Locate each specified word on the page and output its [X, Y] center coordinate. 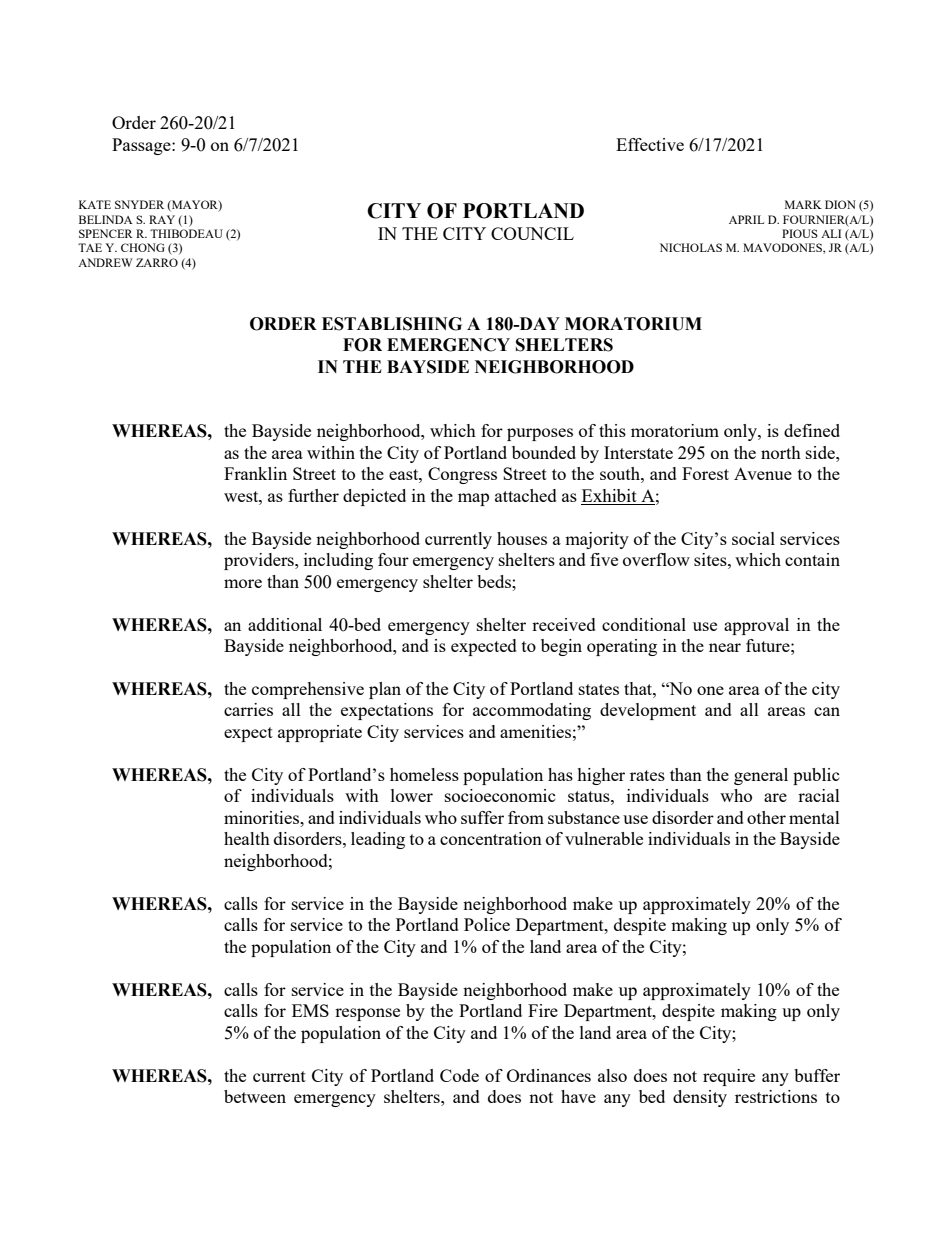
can [827, 711]
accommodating [532, 711]
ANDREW [105, 262]
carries [248, 709]
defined [812, 430]
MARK [803, 204]
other [766, 817]
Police [487, 924]
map [473, 499]
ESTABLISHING [392, 324]
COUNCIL [532, 233]
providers [260, 561]
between [255, 1096]
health [247, 838]
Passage [142, 146]
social [753, 538]
